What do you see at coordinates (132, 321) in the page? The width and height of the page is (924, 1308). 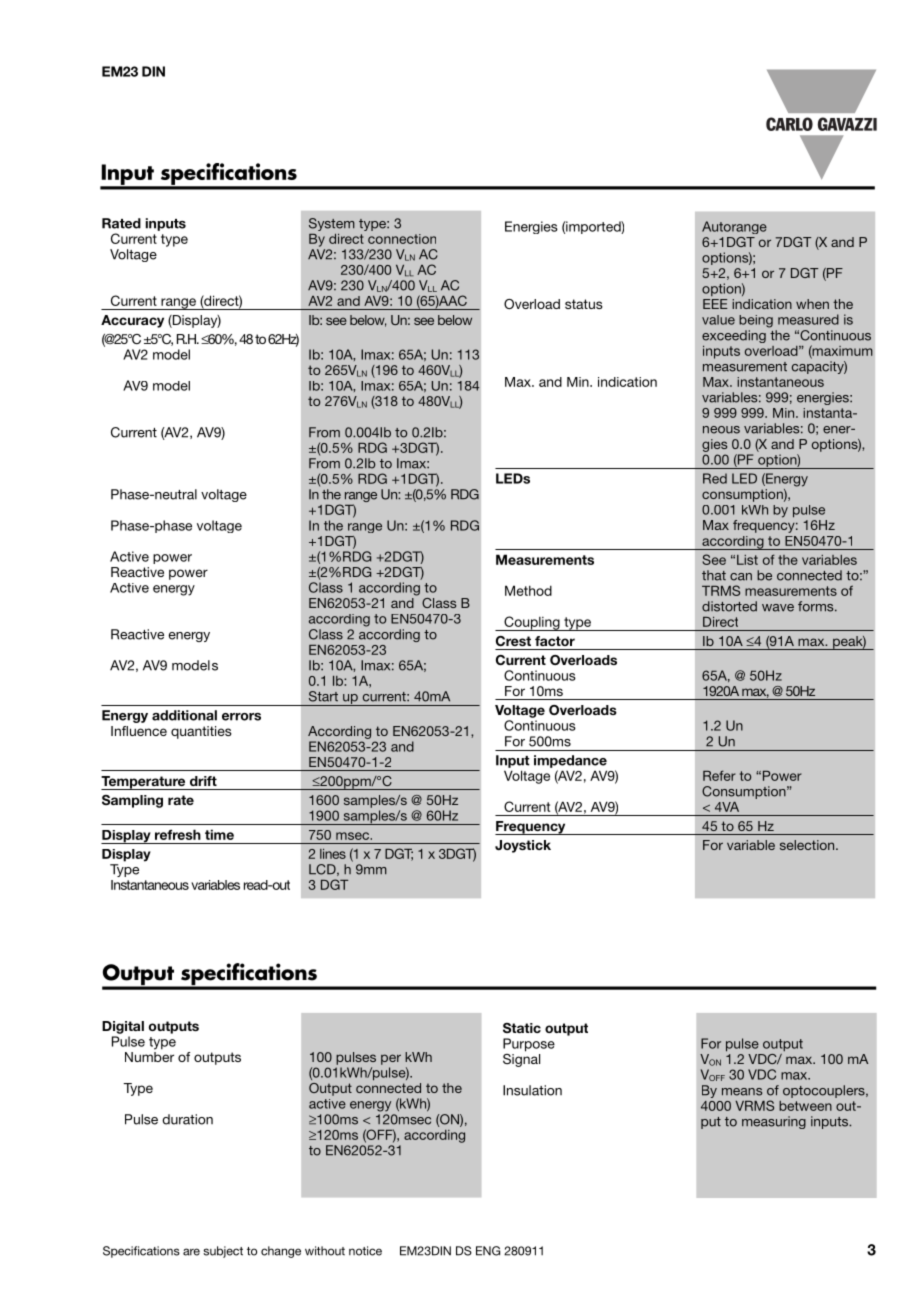 I see `Accuracy` at bounding box center [132, 321].
